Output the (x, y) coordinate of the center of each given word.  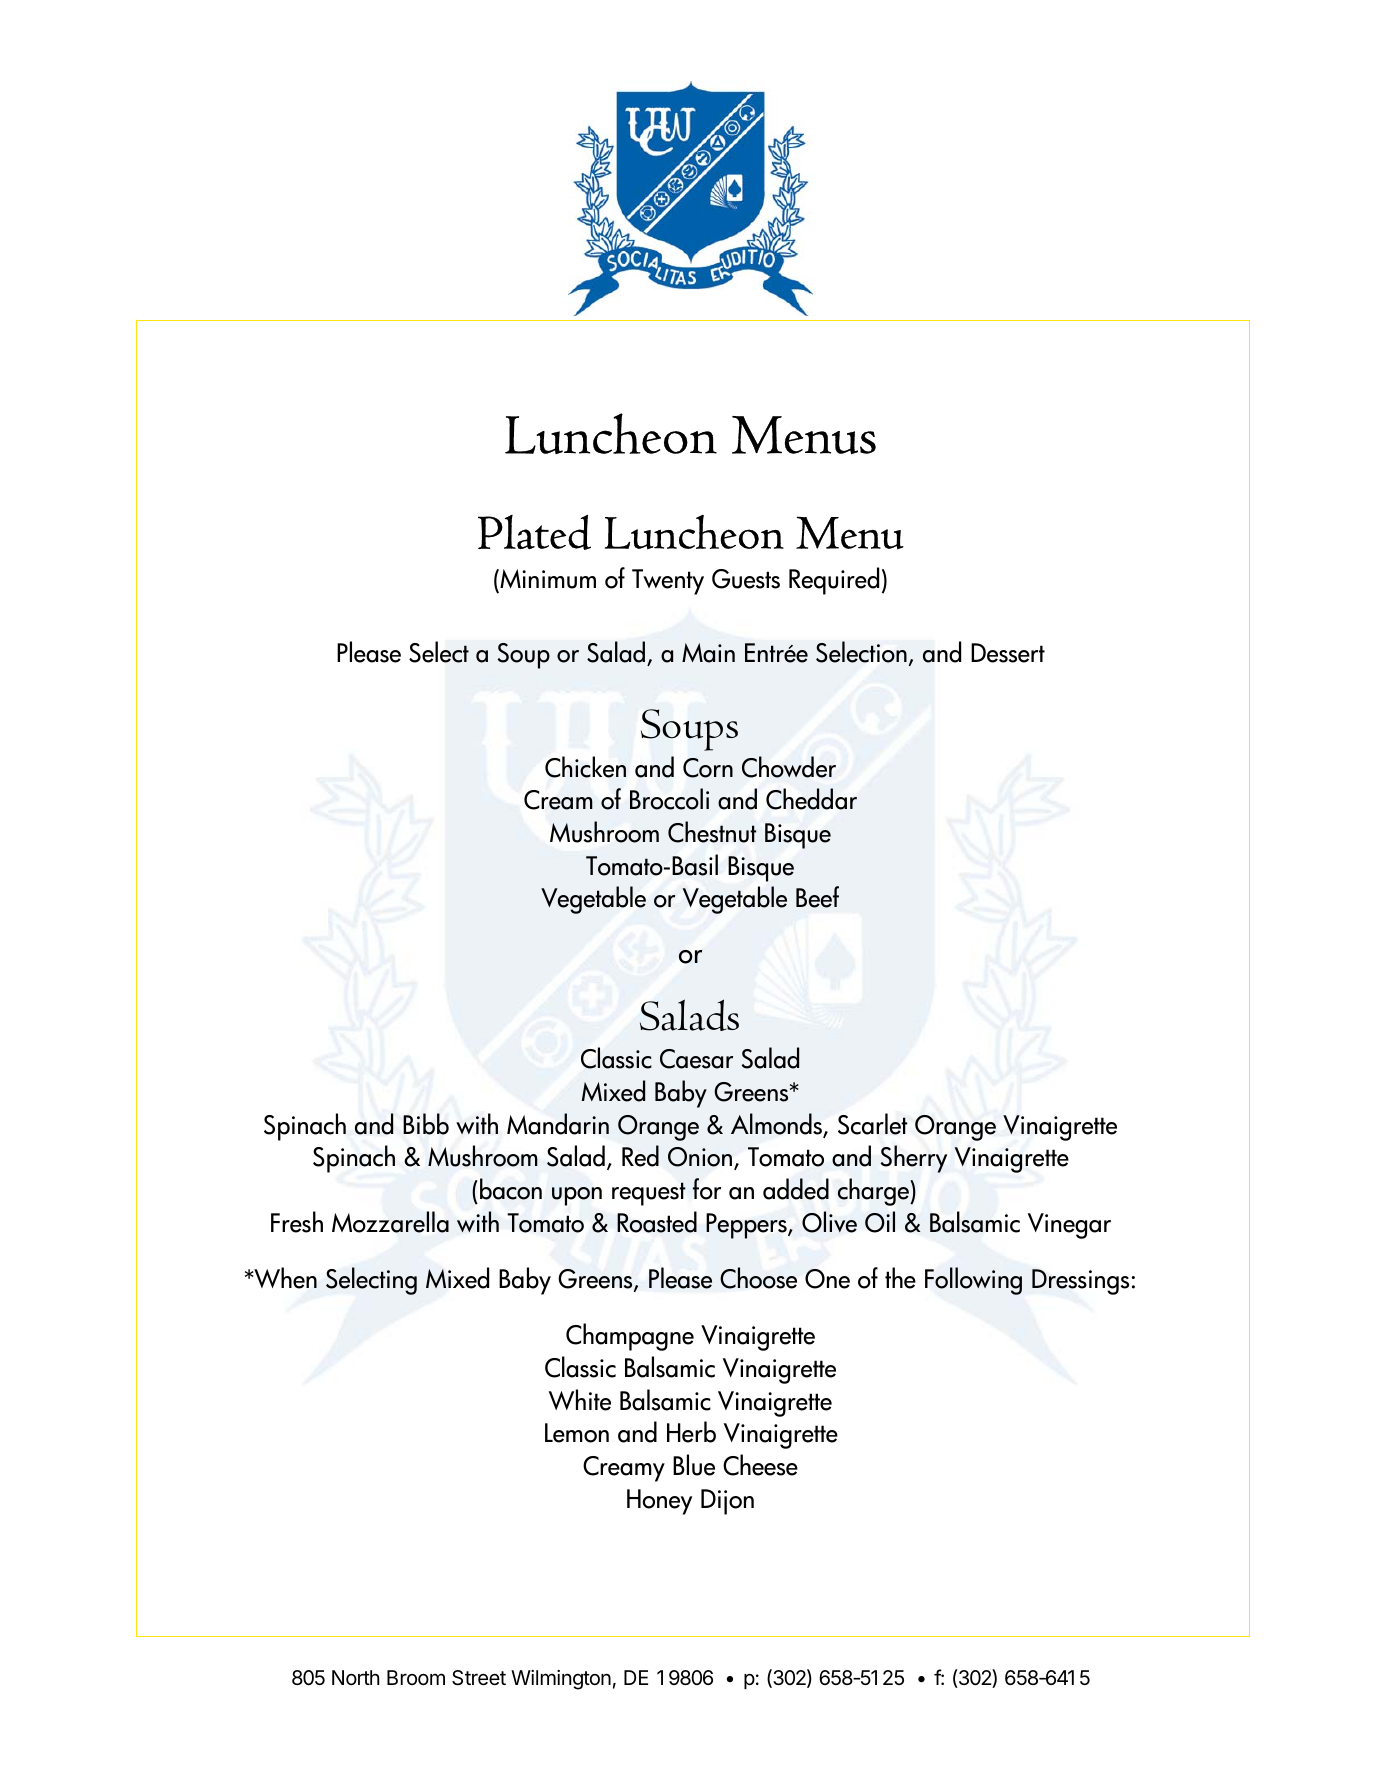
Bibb (426, 1124)
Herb (691, 1432)
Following (973, 1281)
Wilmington (561, 1680)
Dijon (727, 1502)
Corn (708, 768)
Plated (534, 532)
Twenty (668, 582)
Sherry (914, 1159)
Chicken (585, 767)
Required (834, 581)
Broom (416, 1677)
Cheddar (811, 799)
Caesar (696, 1059)
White (580, 1400)
